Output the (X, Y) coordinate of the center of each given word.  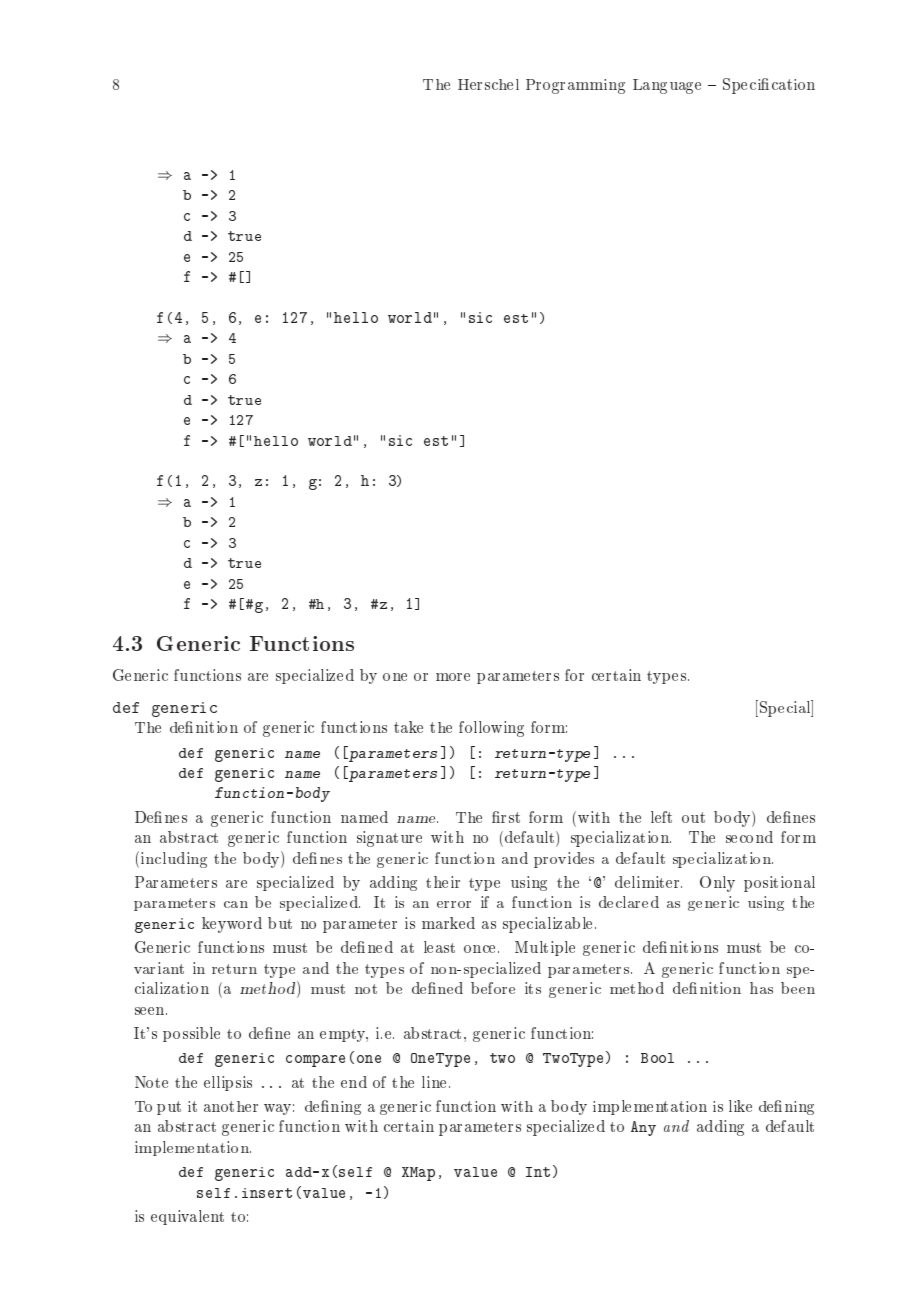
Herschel (488, 84)
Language (667, 86)
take (408, 727)
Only (717, 884)
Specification (769, 86)
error (454, 904)
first (506, 817)
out (693, 817)
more (453, 677)
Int (538, 1172)
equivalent (187, 1217)
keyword (232, 925)
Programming (575, 86)
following (491, 729)
